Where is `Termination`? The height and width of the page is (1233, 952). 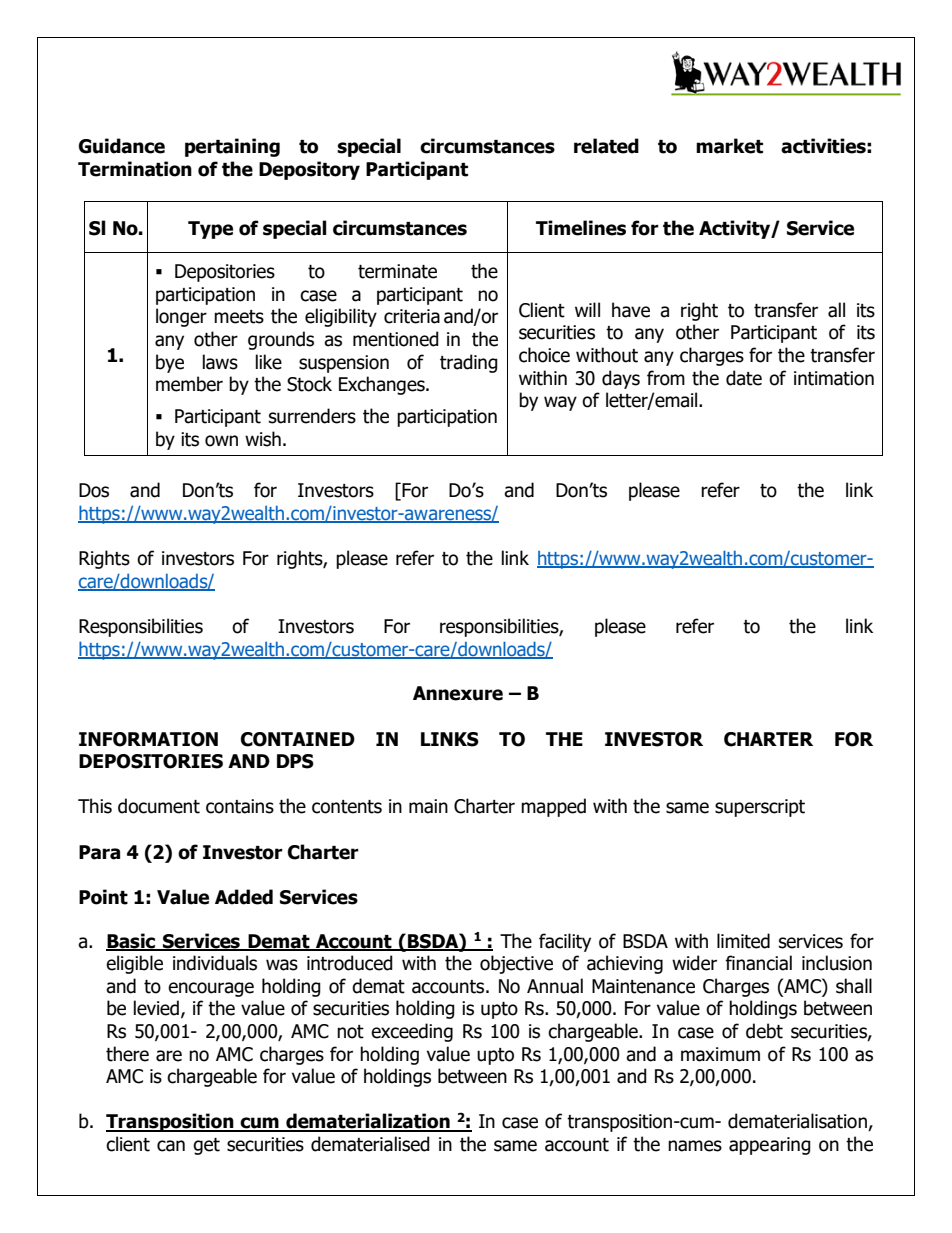
Termination is located at coordinates (135, 169).
